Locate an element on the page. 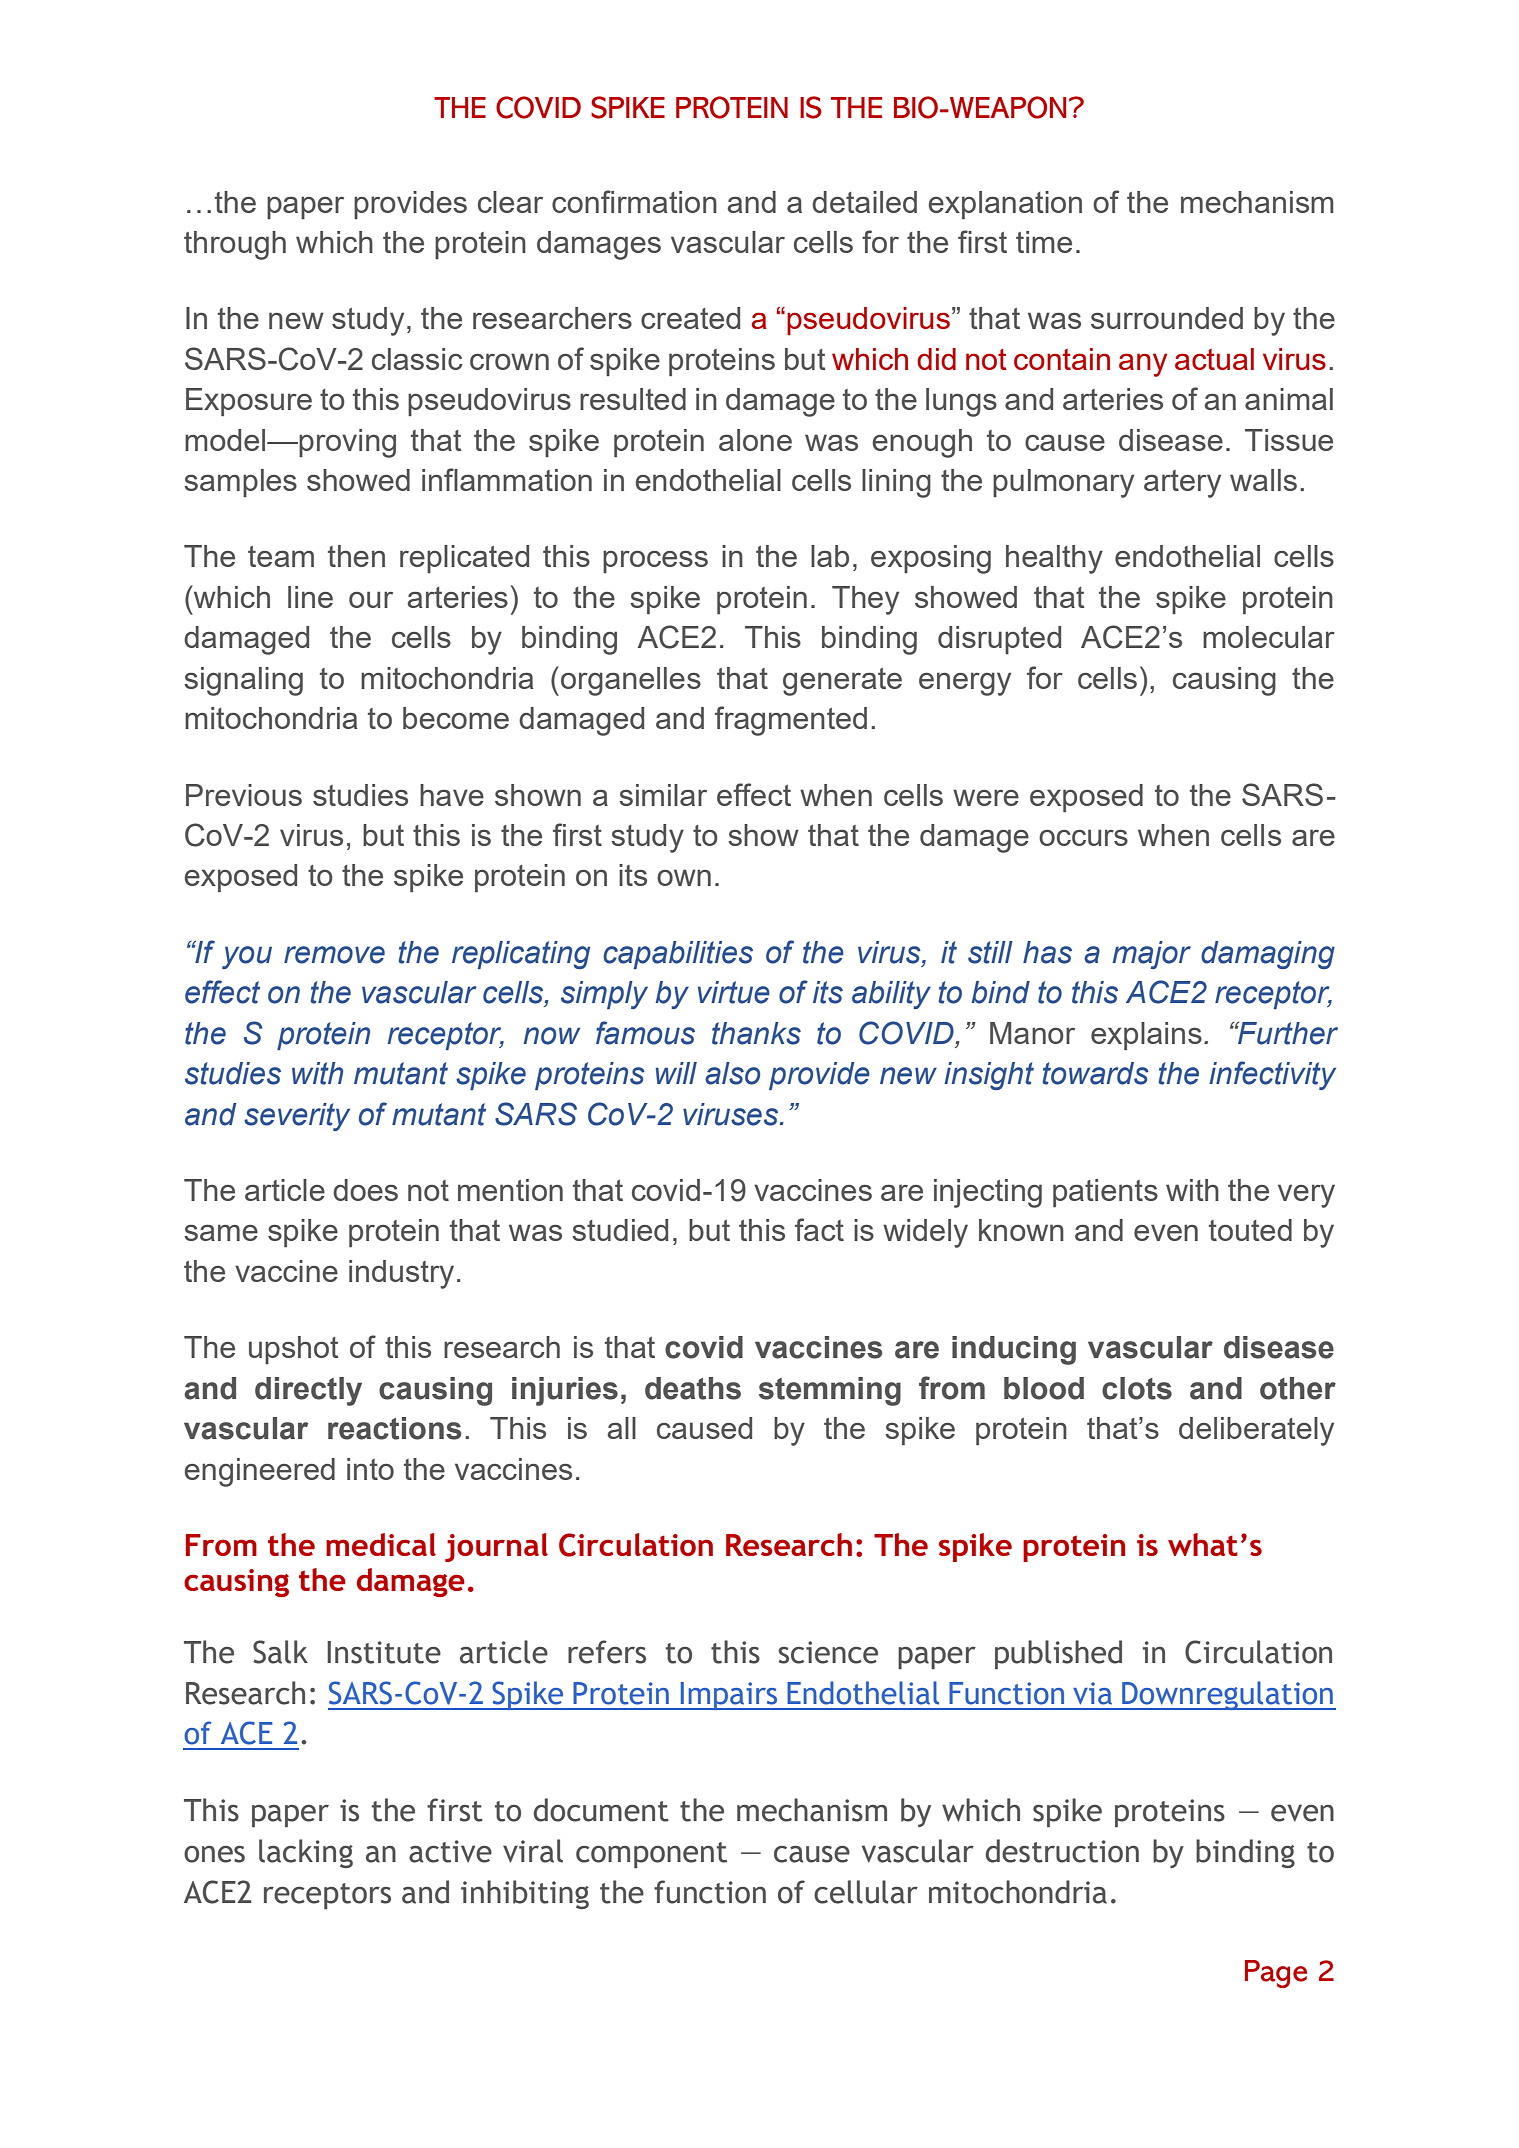 Image resolution: width=1519 pixels, height=2148 pixels. Previous is located at coordinates (244, 795).
